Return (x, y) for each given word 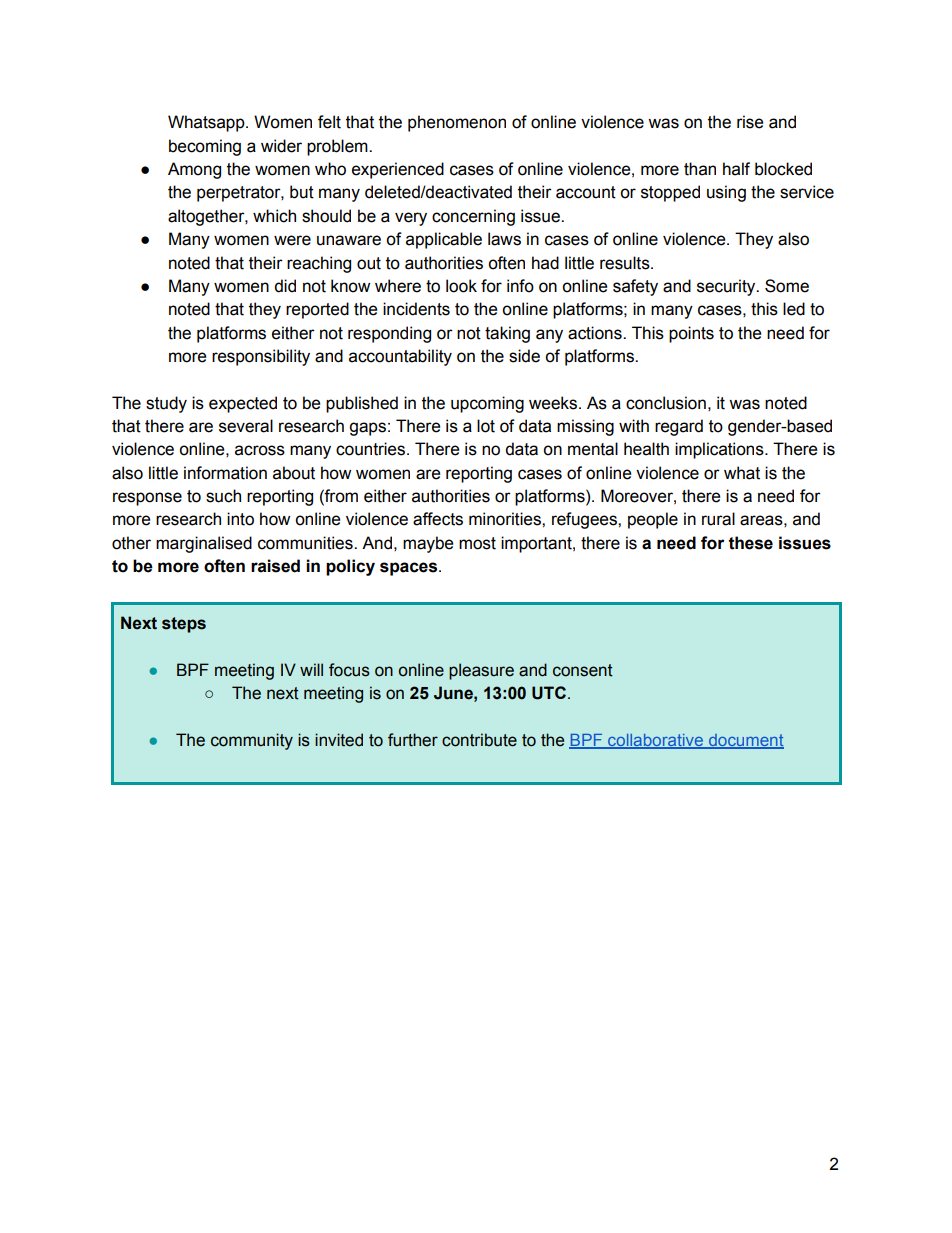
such (223, 496)
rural (718, 519)
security (727, 287)
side (524, 356)
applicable (444, 240)
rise (750, 122)
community (252, 741)
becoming (205, 147)
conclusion (666, 403)
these (751, 543)
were (292, 240)
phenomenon (457, 123)
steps (184, 625)
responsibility (261, 357)
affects (438, 519)
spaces (410, 569)
